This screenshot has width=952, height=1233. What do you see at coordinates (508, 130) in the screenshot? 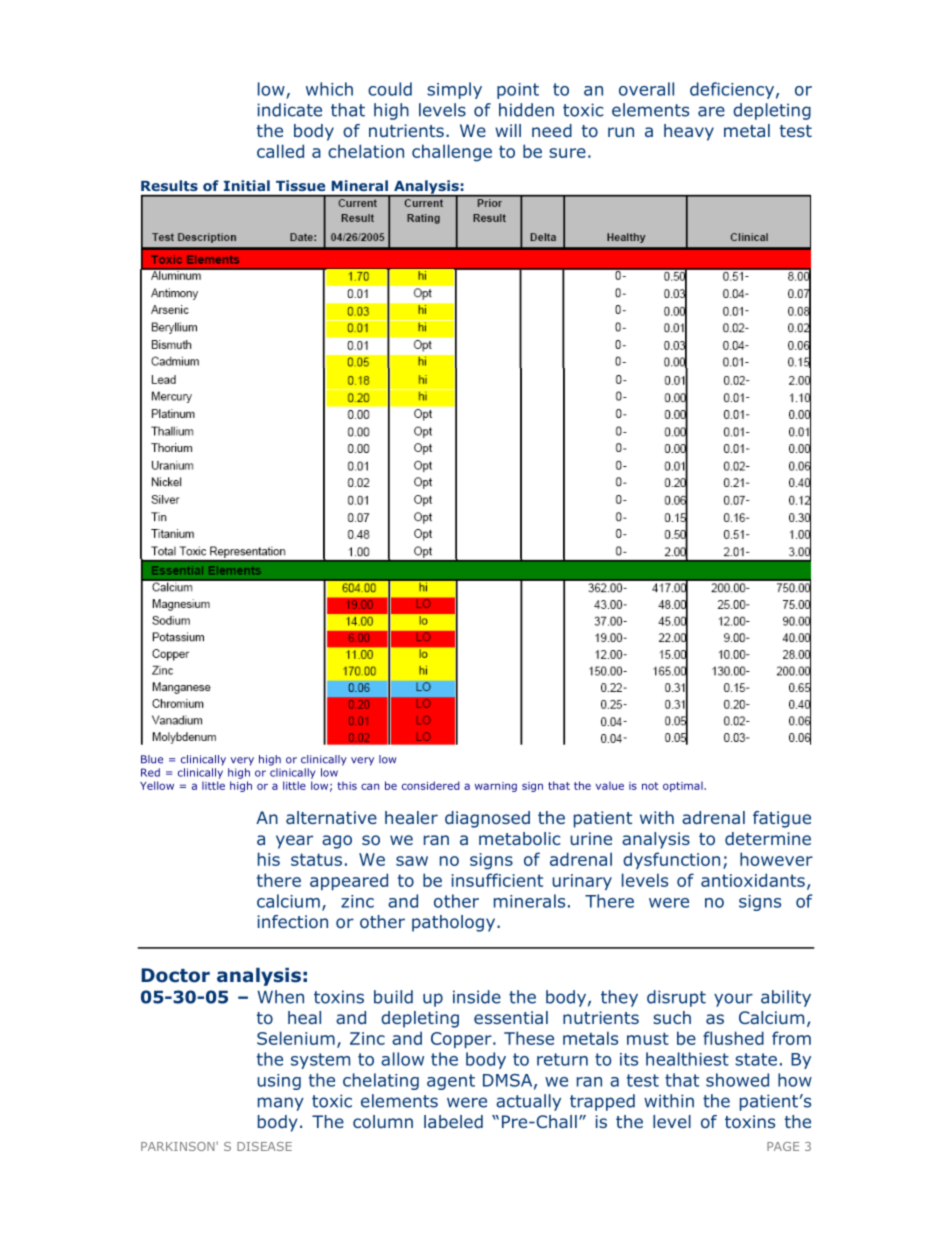
I see `will` at bounding box center [508, 130].
